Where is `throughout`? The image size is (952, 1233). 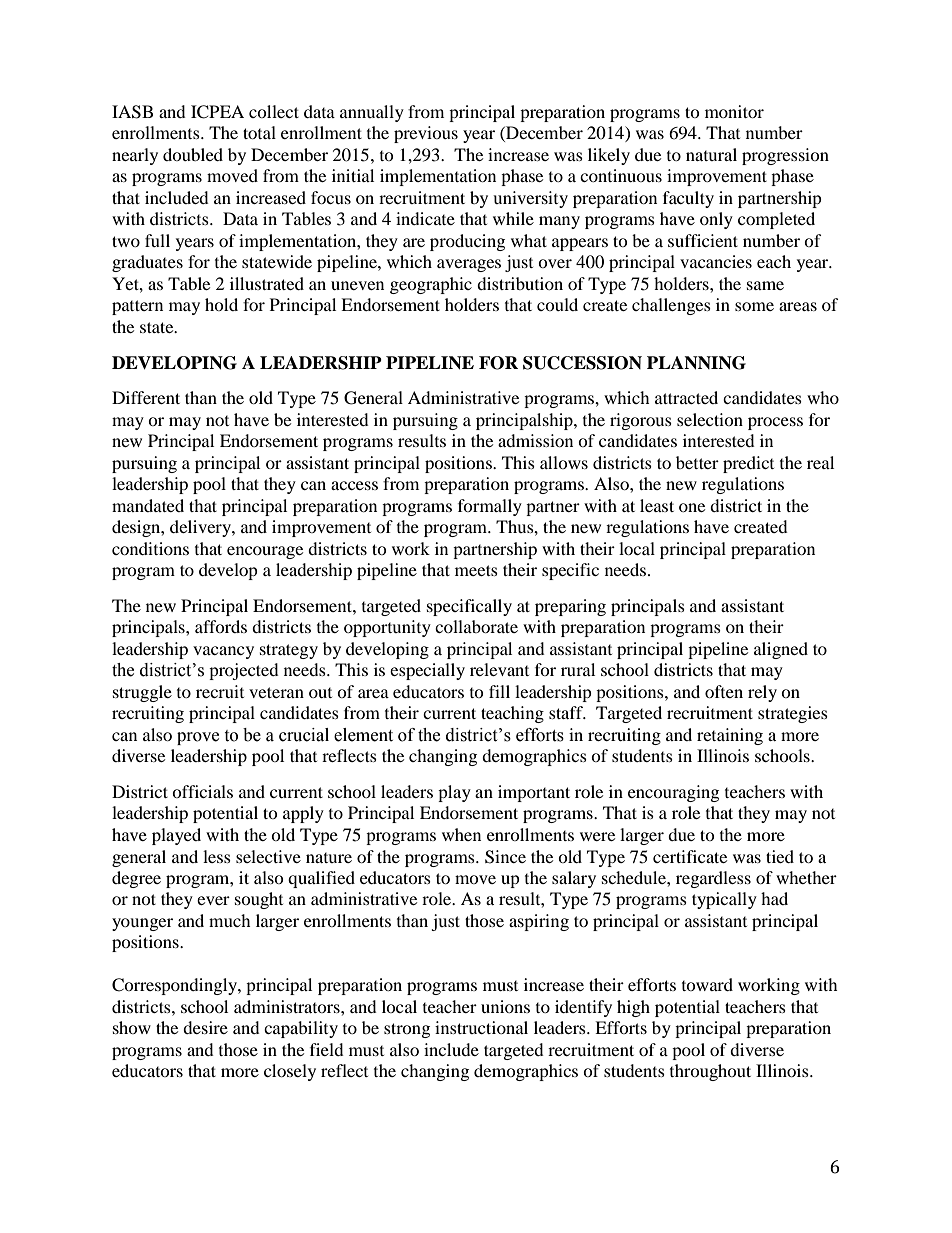 throughout is located at coordinates (710, 1072).
